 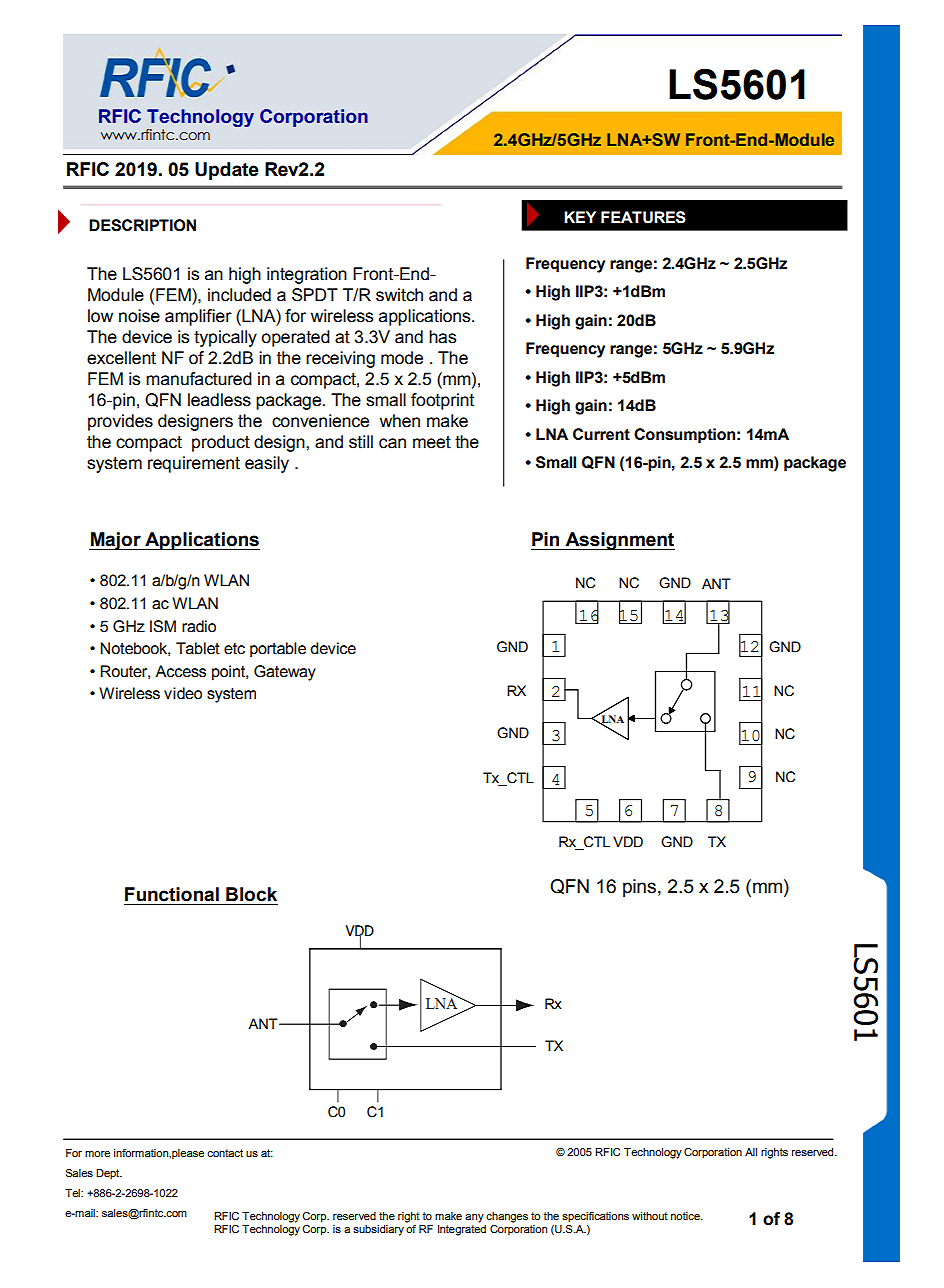 I want to click on Assignment, so click(x=619, y=541).
